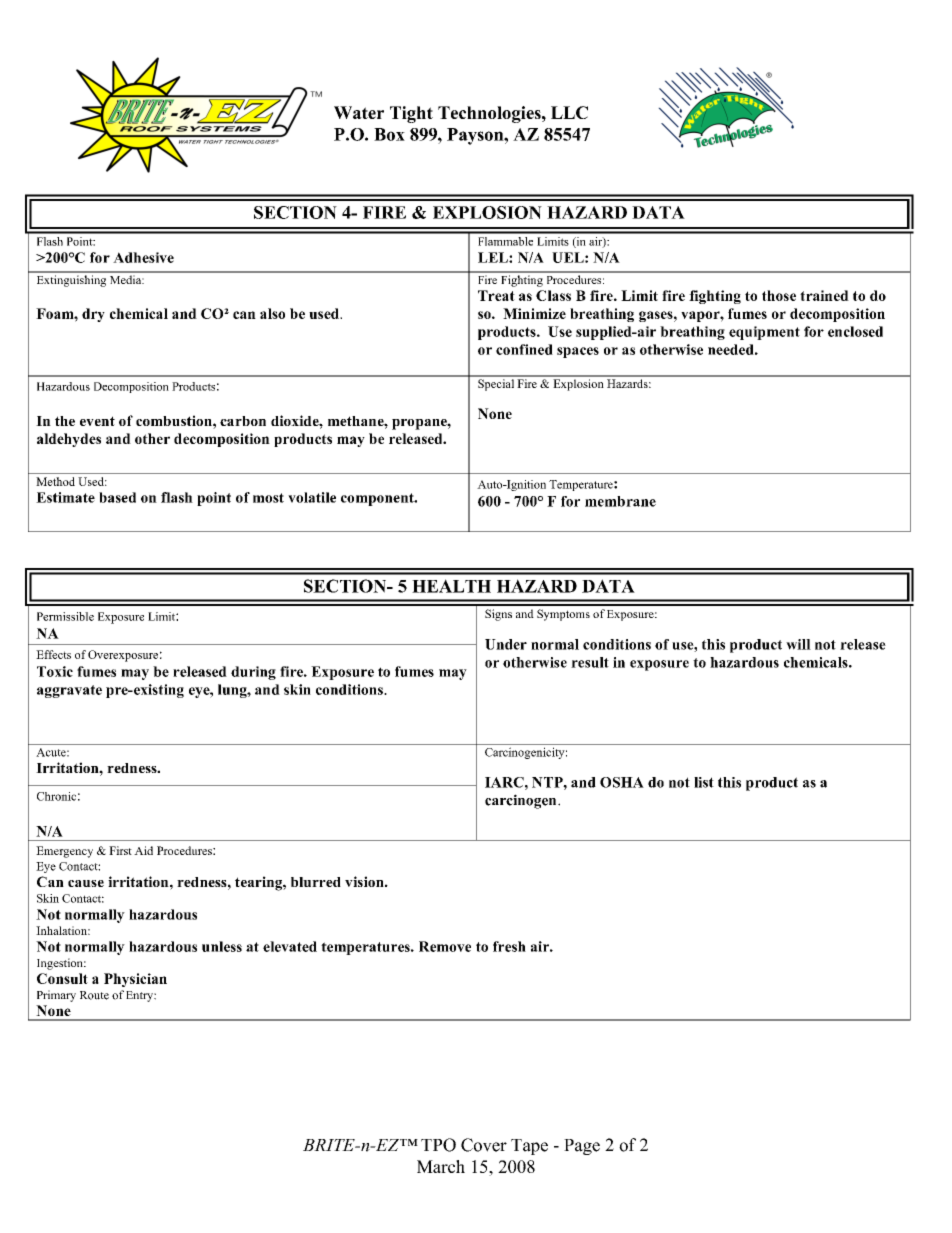 The image size is (952, 1233). I want to click on will, so click(798, 644).
